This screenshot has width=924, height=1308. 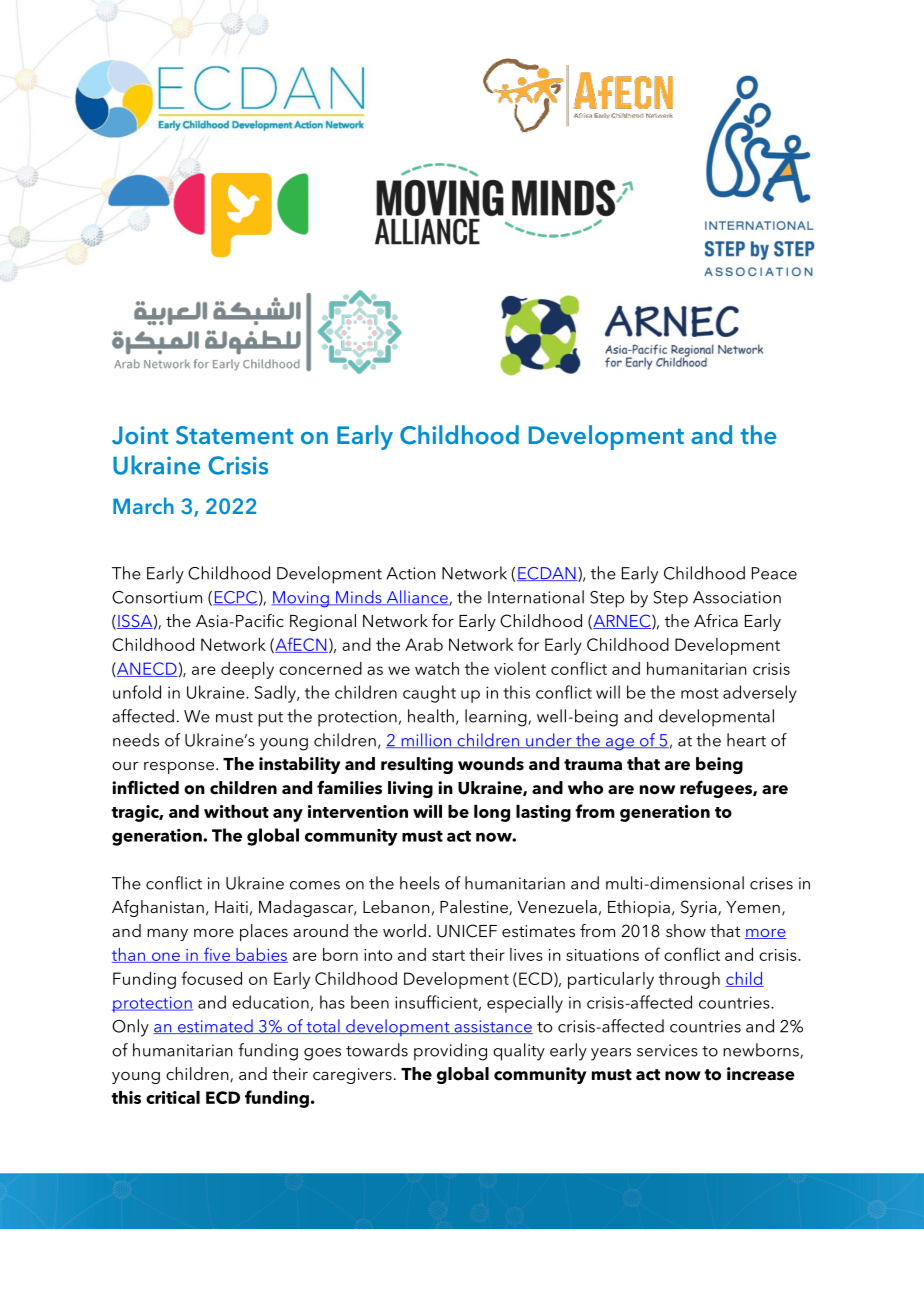 What do you see at coordinates (771, 883) in the screenshot?
I see `crises` at bounding box center [771, 883].
